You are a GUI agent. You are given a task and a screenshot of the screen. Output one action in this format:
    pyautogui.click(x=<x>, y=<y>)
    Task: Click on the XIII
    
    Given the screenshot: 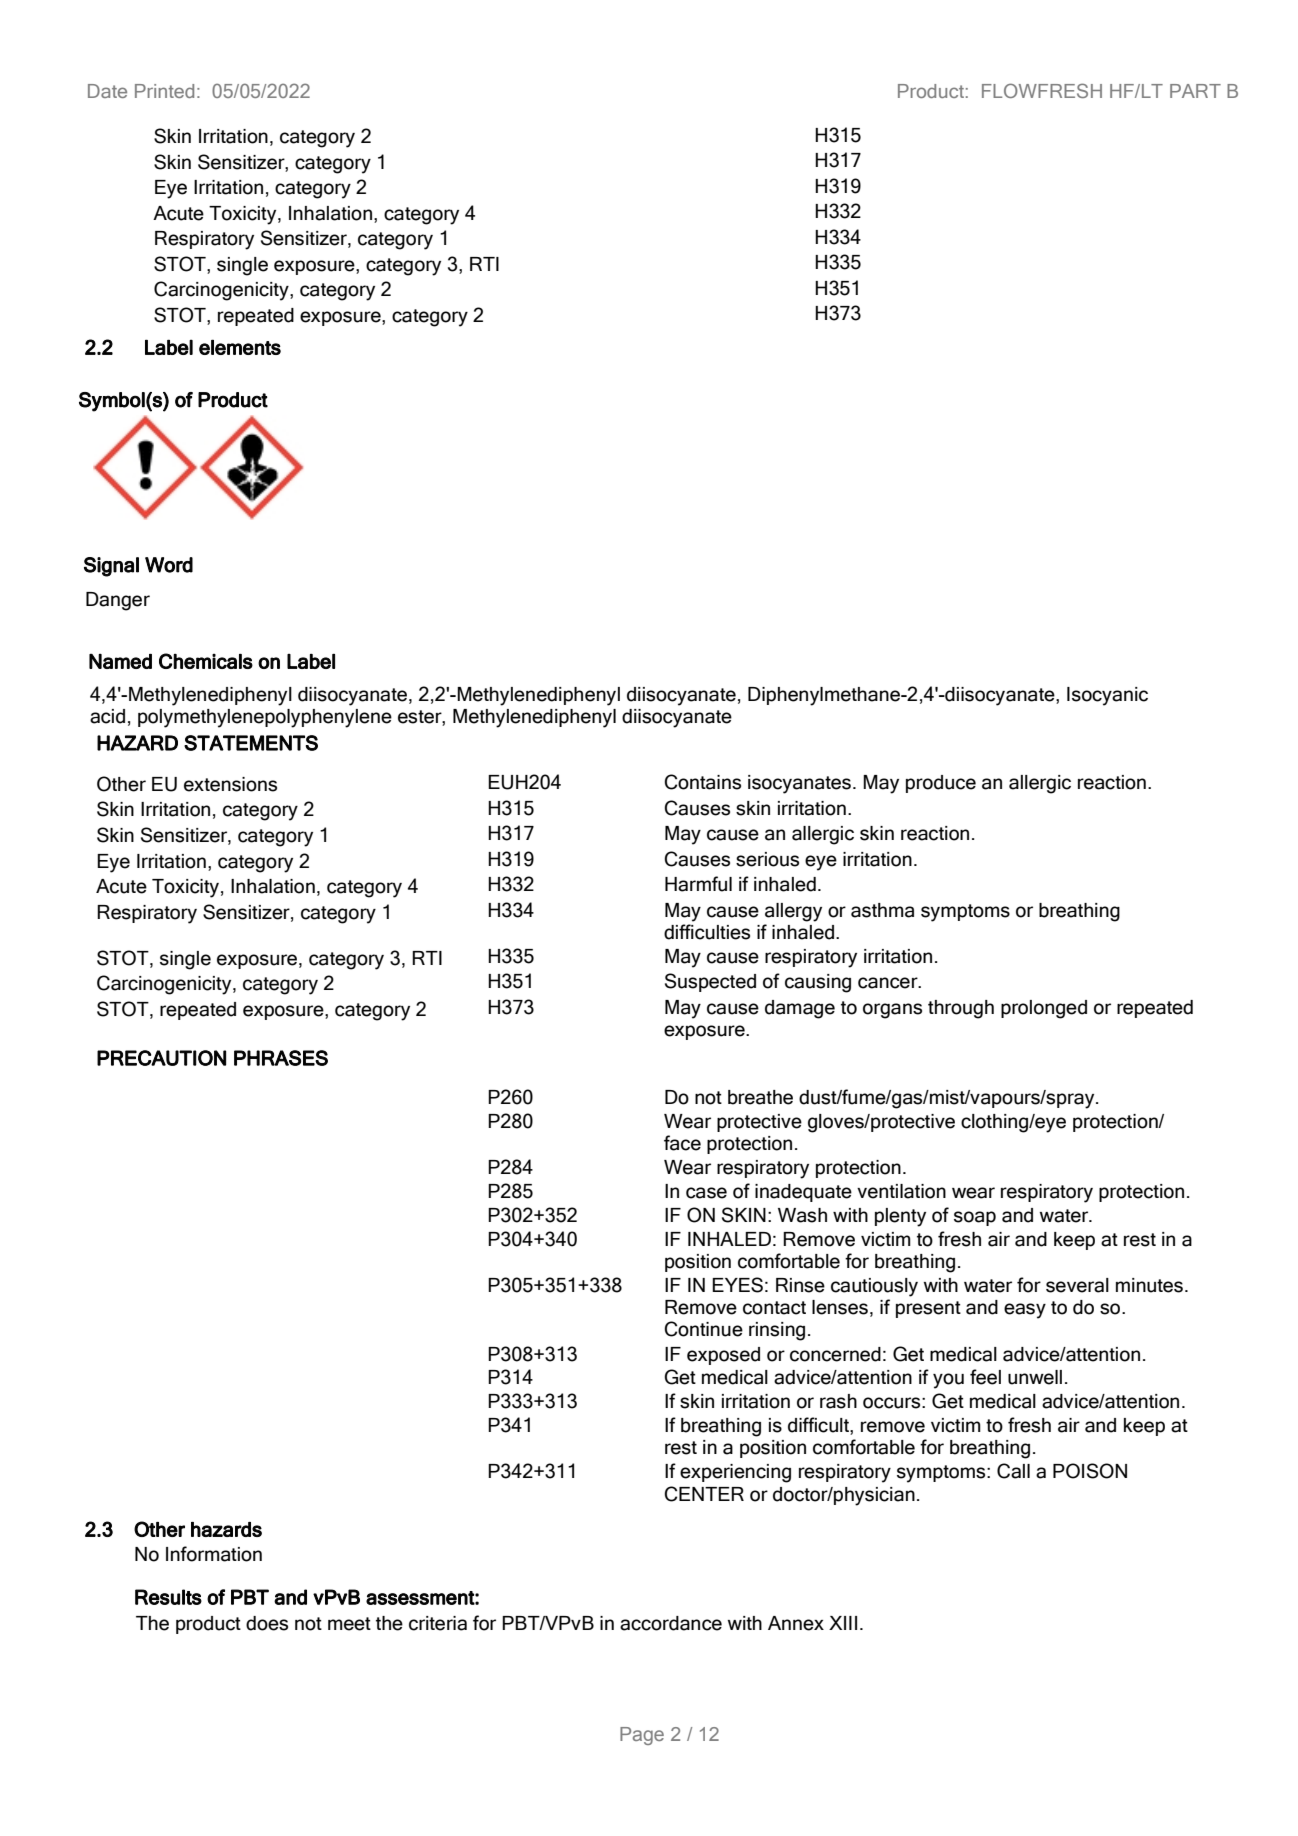 What is the action you would take?
    pyautogui.click(x=843, y=1623)
